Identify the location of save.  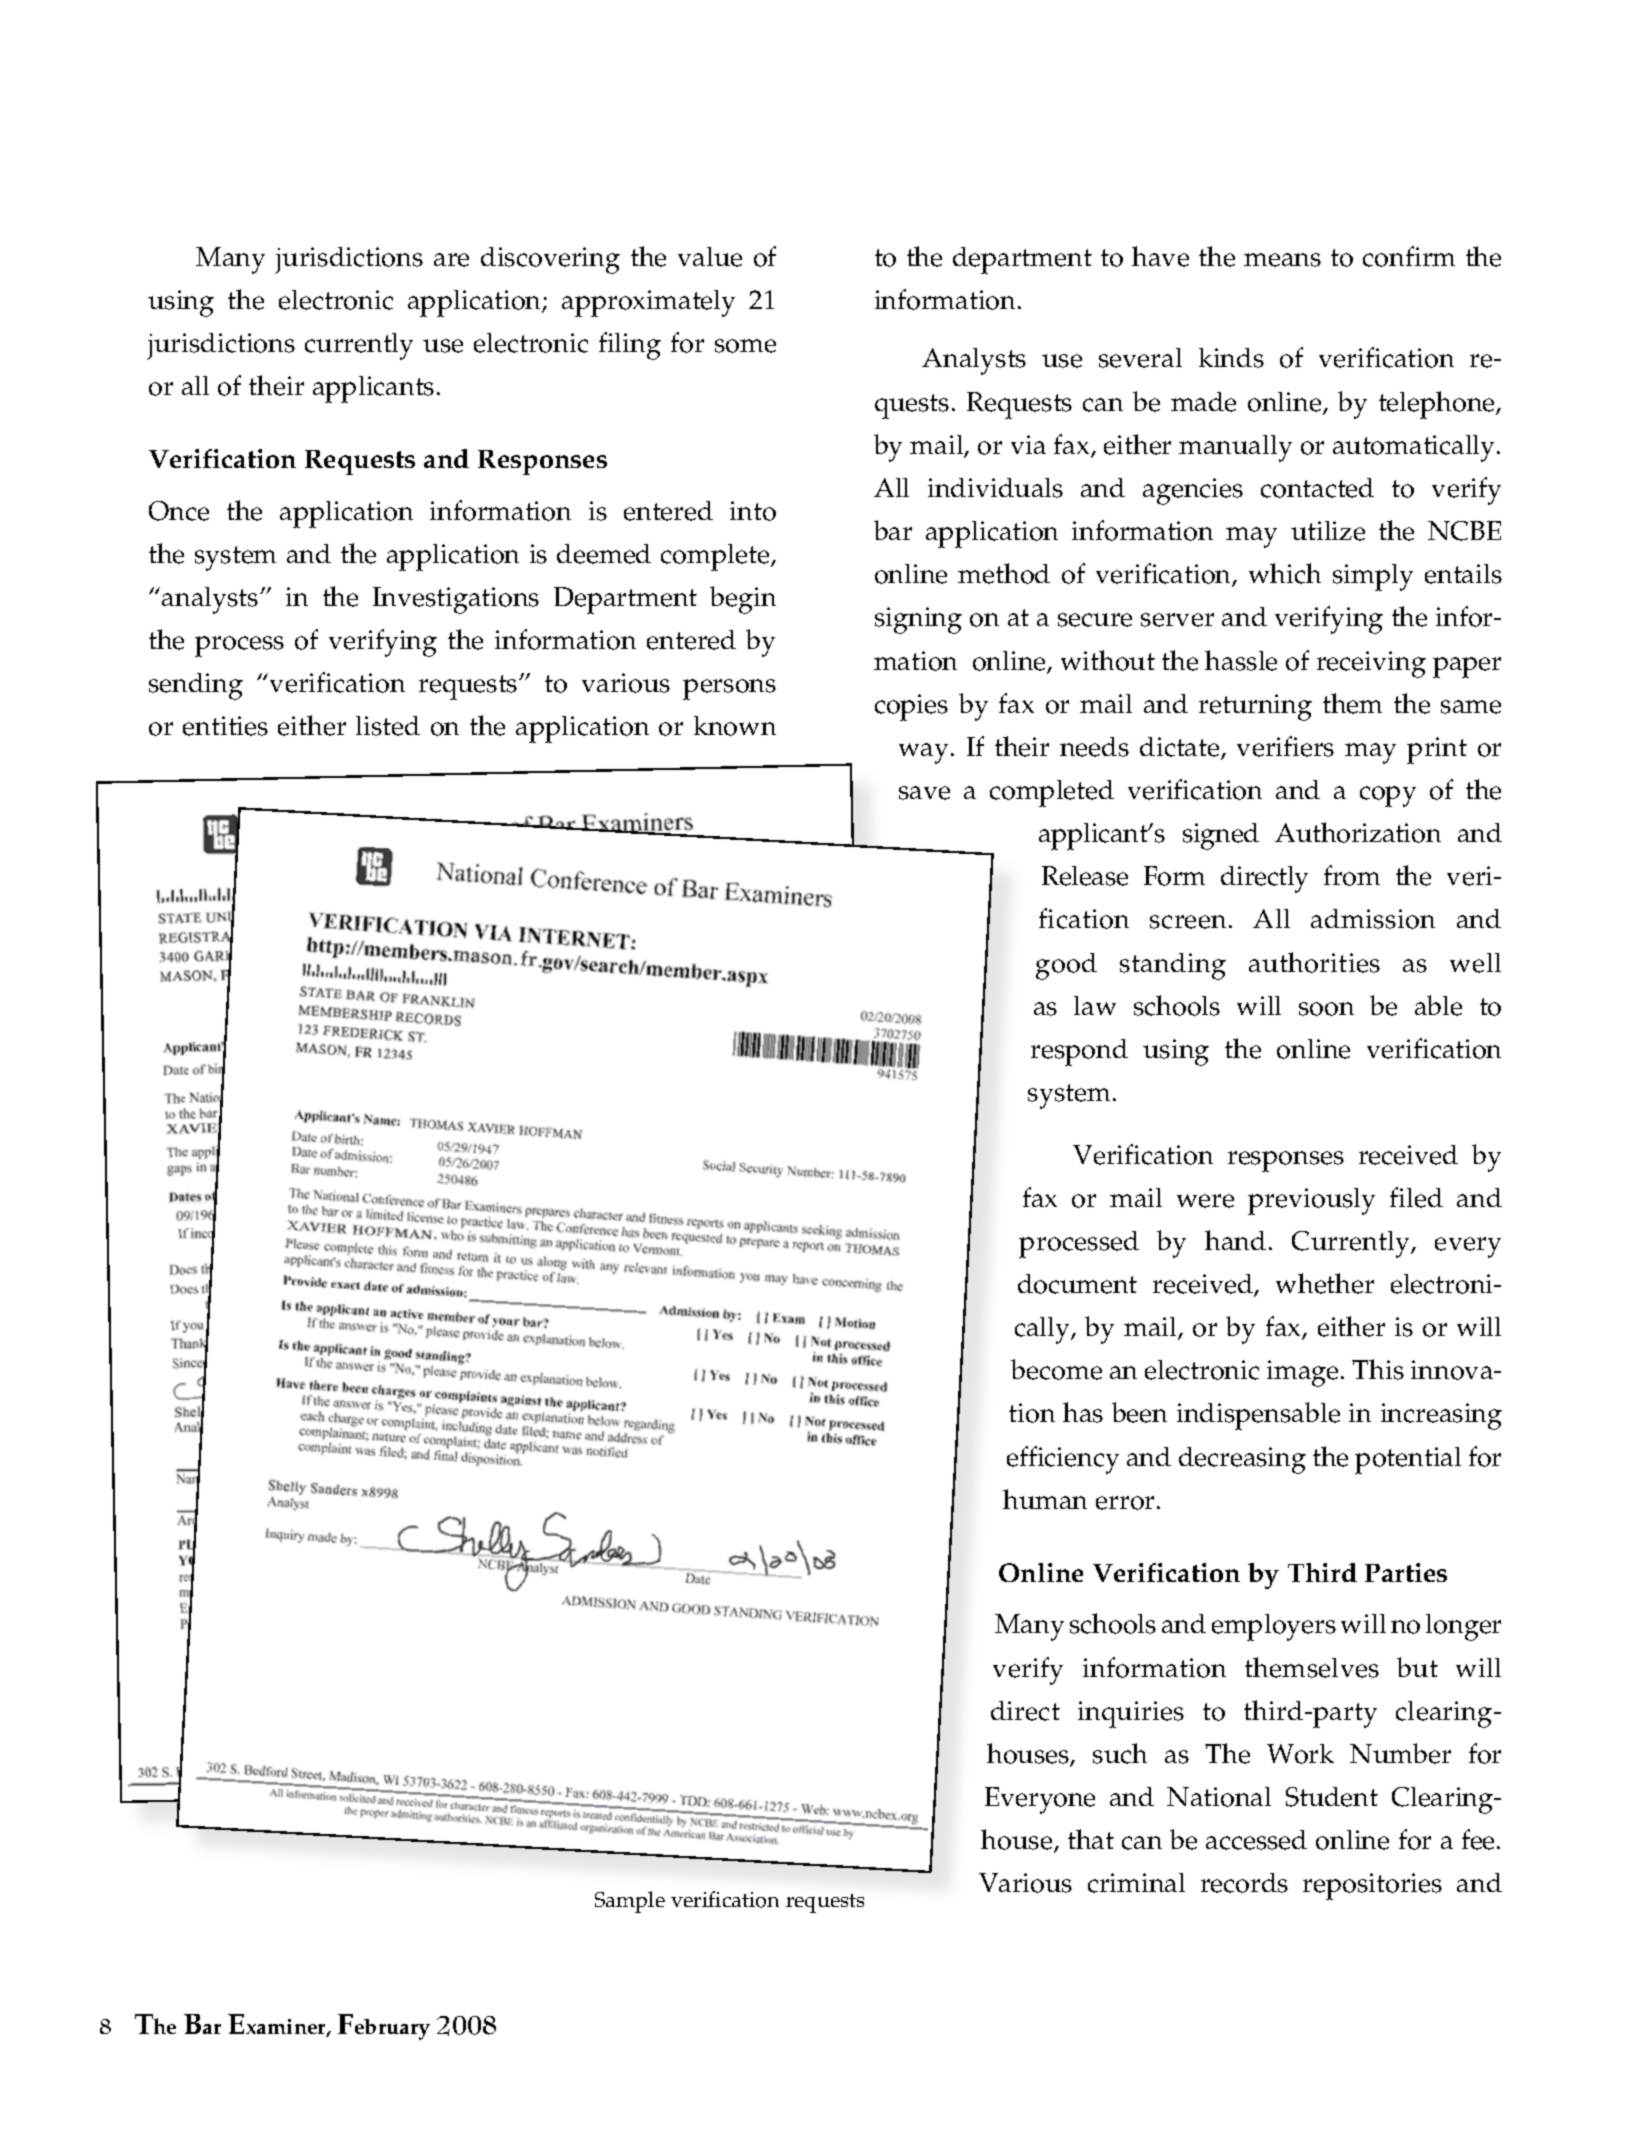
(924, 793).
